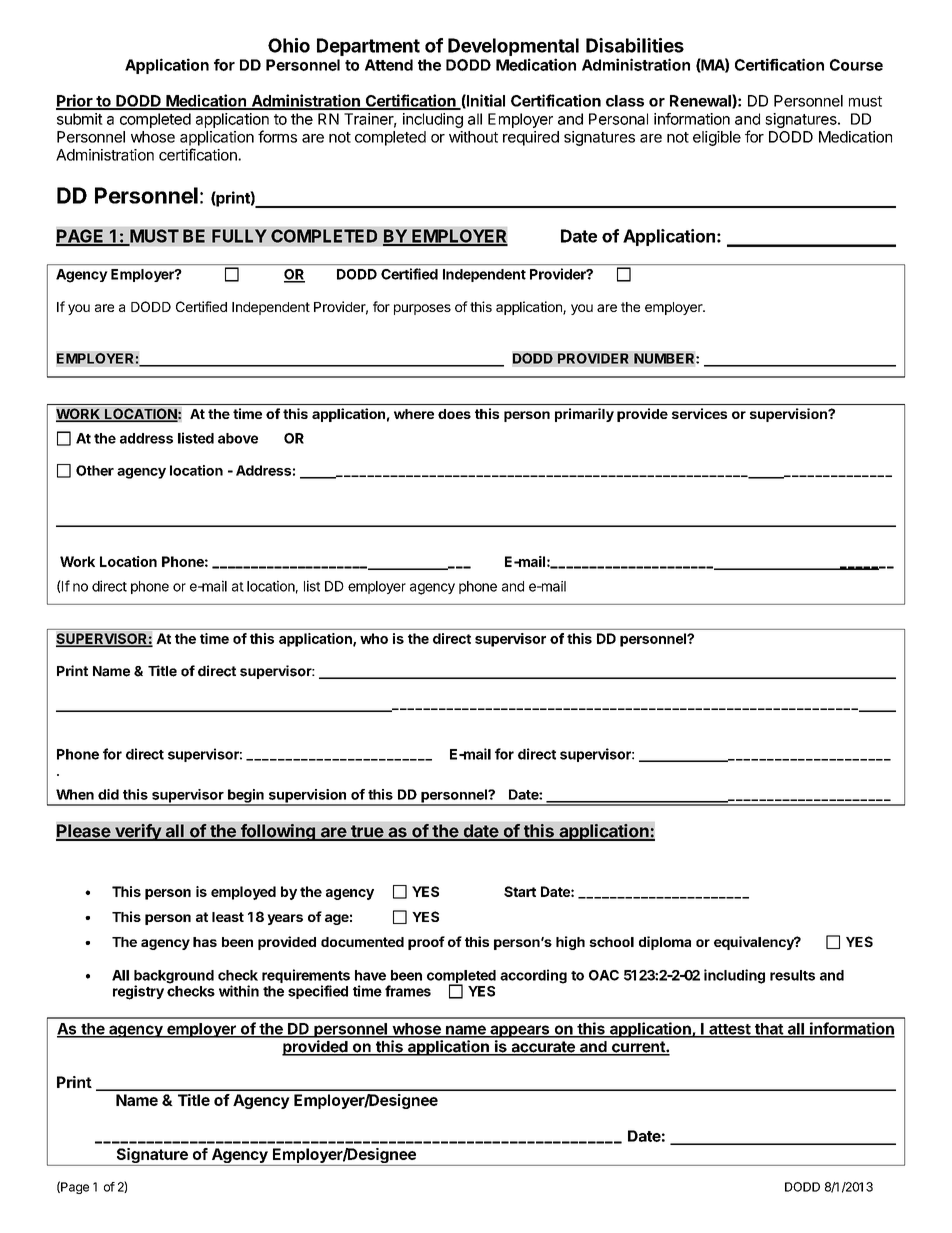 This image has height=1233, width=952. What do you see at coordinates (75, 101) in the image?
I see `Prior` at bounding box center [75, 101].
